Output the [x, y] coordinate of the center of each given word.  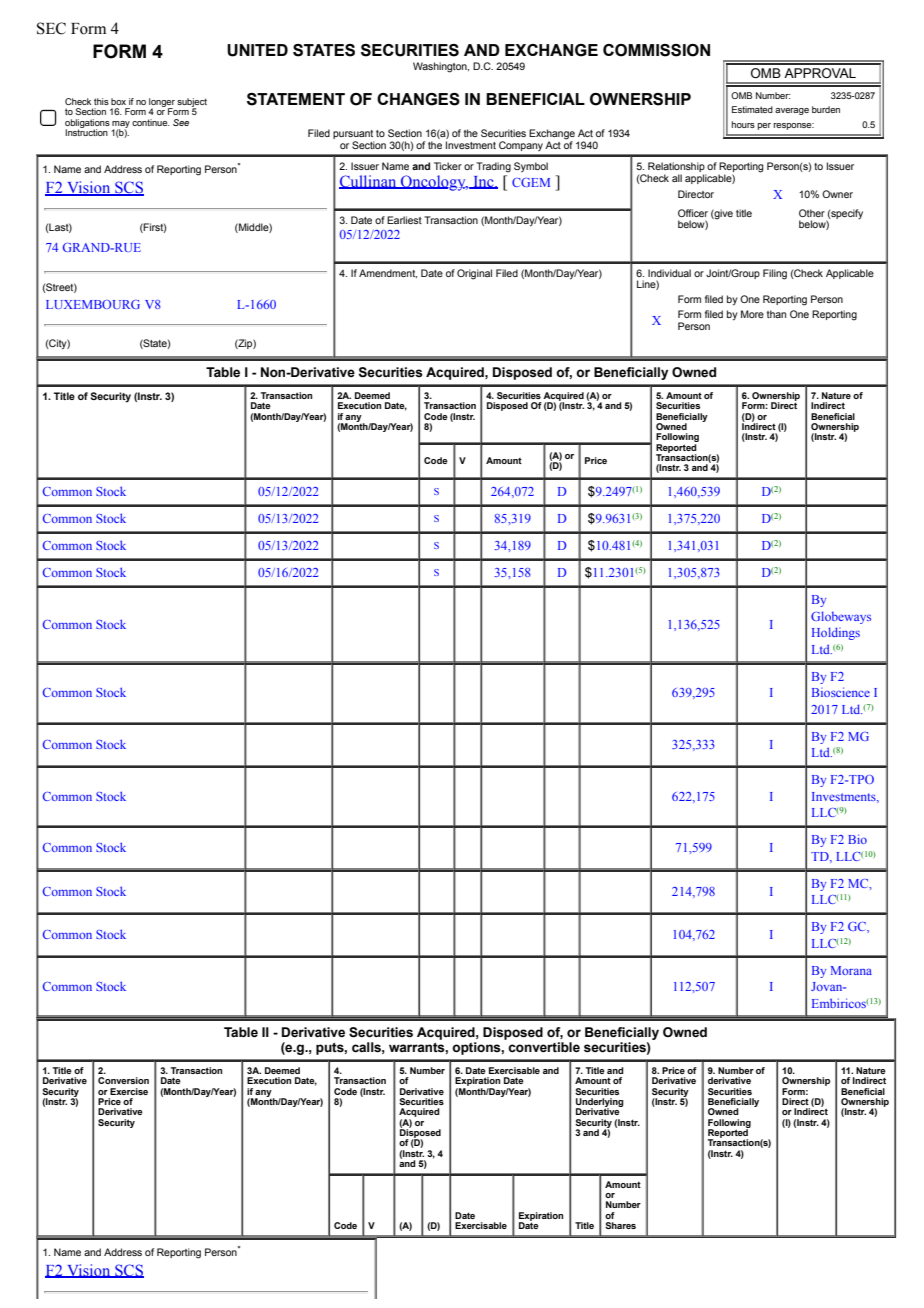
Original [474, 274]
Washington [441, 67]
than [776, 314]
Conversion [123, 1080]
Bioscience [841, 692]
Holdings [836, 633]
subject [192, 103]
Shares [620, 1225]
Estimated [752, 109]
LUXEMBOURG [93, 304]
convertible [544, 1047]
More [752, 314]
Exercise [129, 1091]
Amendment [388, 273]
